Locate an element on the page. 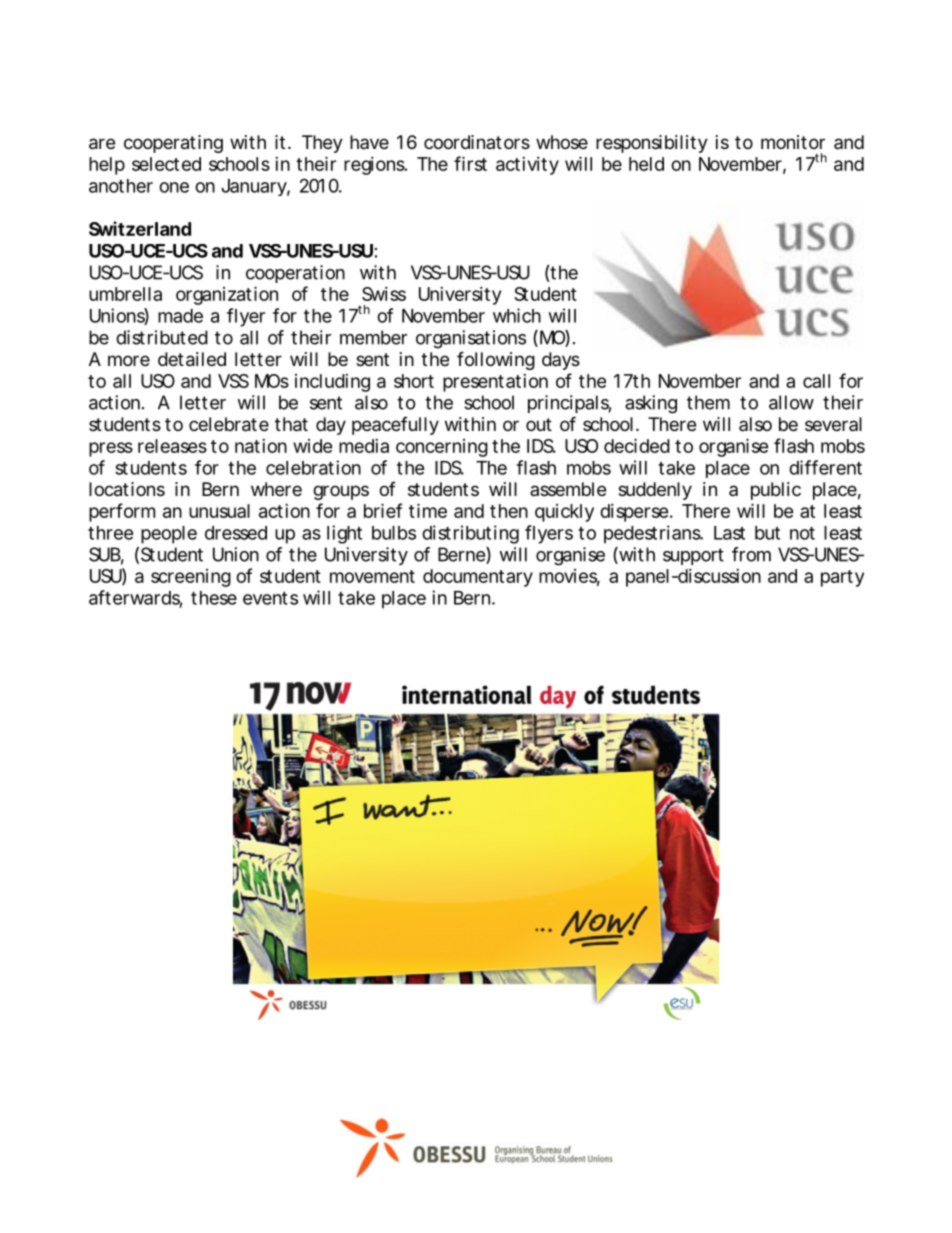 The width and height of the document is (952, 1233). screening is located at coordinates (191, 578).
